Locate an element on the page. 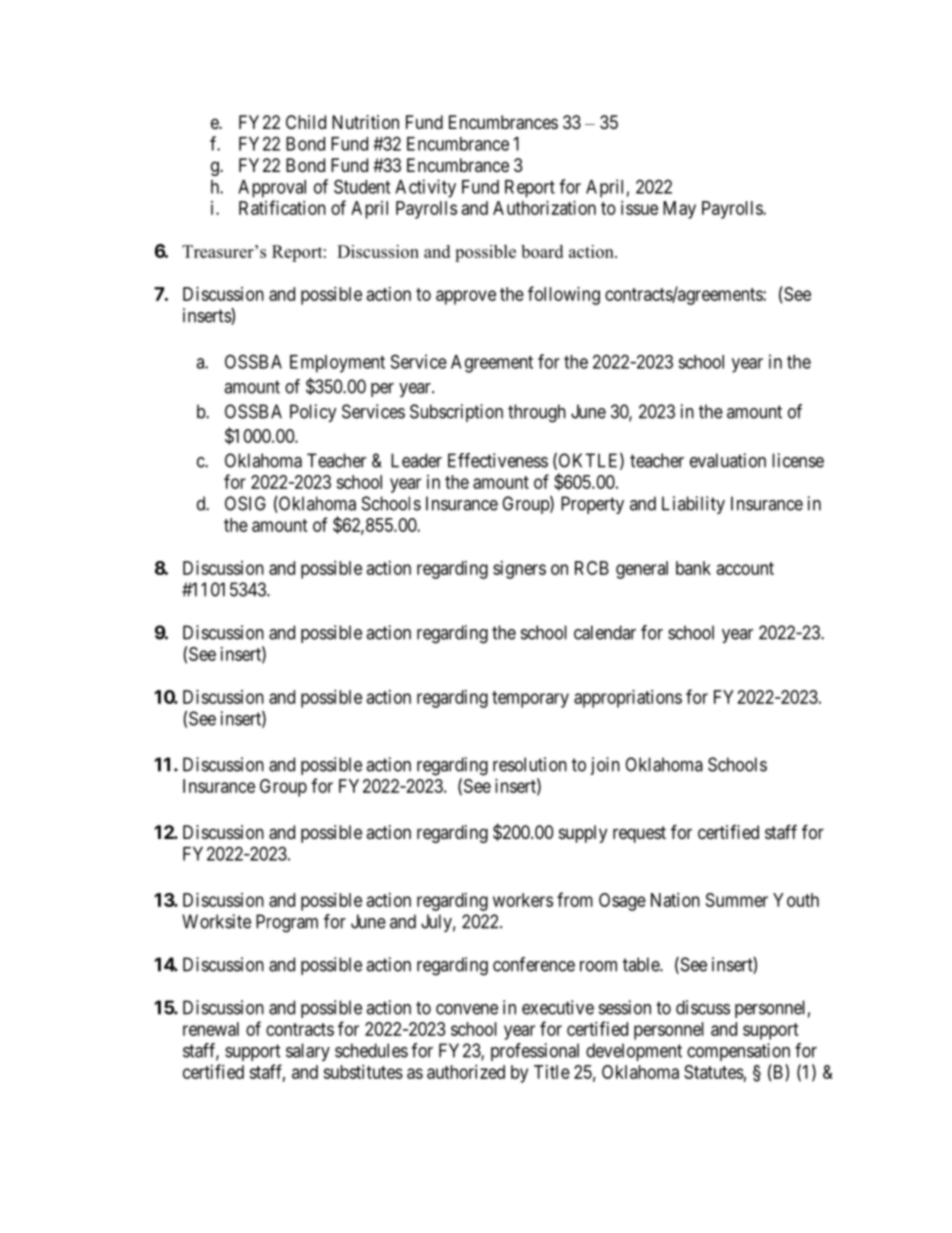  account is located at coordinates (745, 568).
